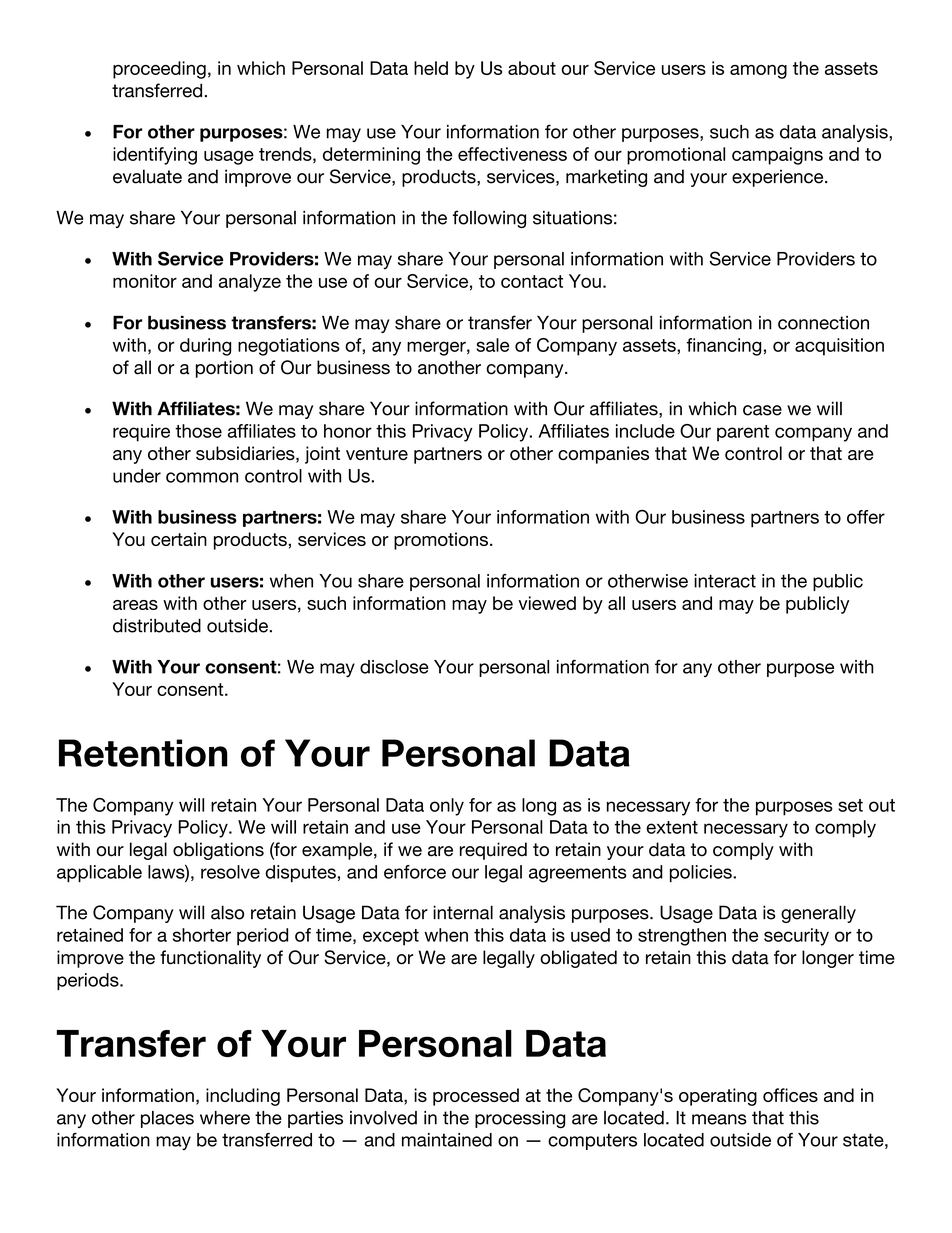 The image size is (952, 1233). What do you see at coordinates (758, 72) in the screenshot?
I see `among` at bounding box center [758, 72].
